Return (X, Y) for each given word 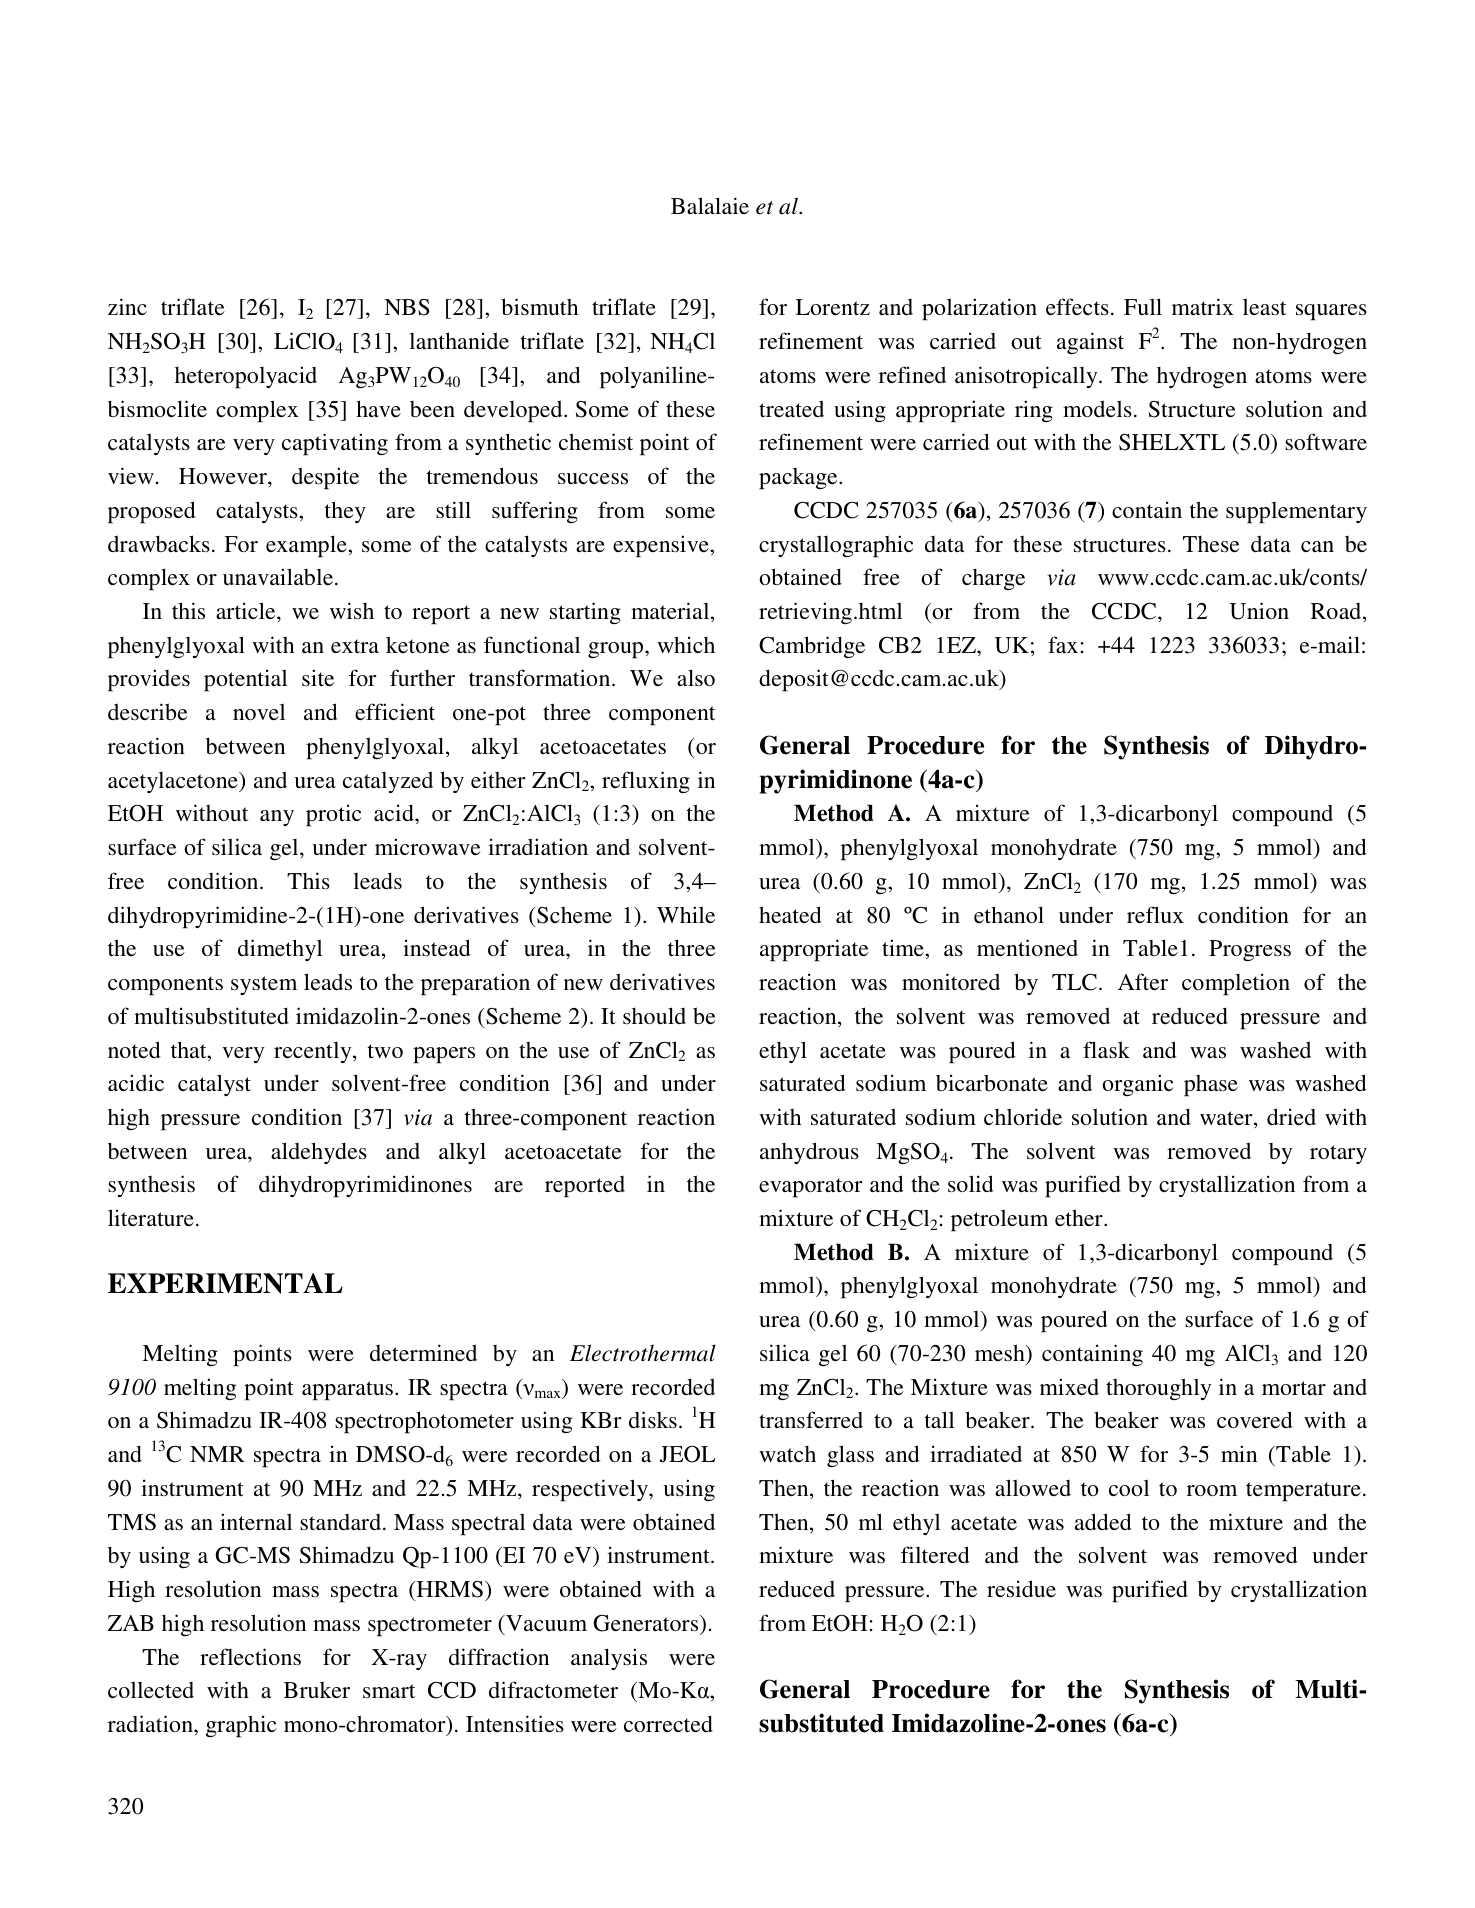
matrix (1203, 306)
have (378, 408)
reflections (250, 1657)
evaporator (811, 1188)
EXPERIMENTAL (225, 1283)
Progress (1250, 951)
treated (791, 408)
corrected (668, 1723)
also (696, 677)
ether (1080, 1217)
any (277, 818)
